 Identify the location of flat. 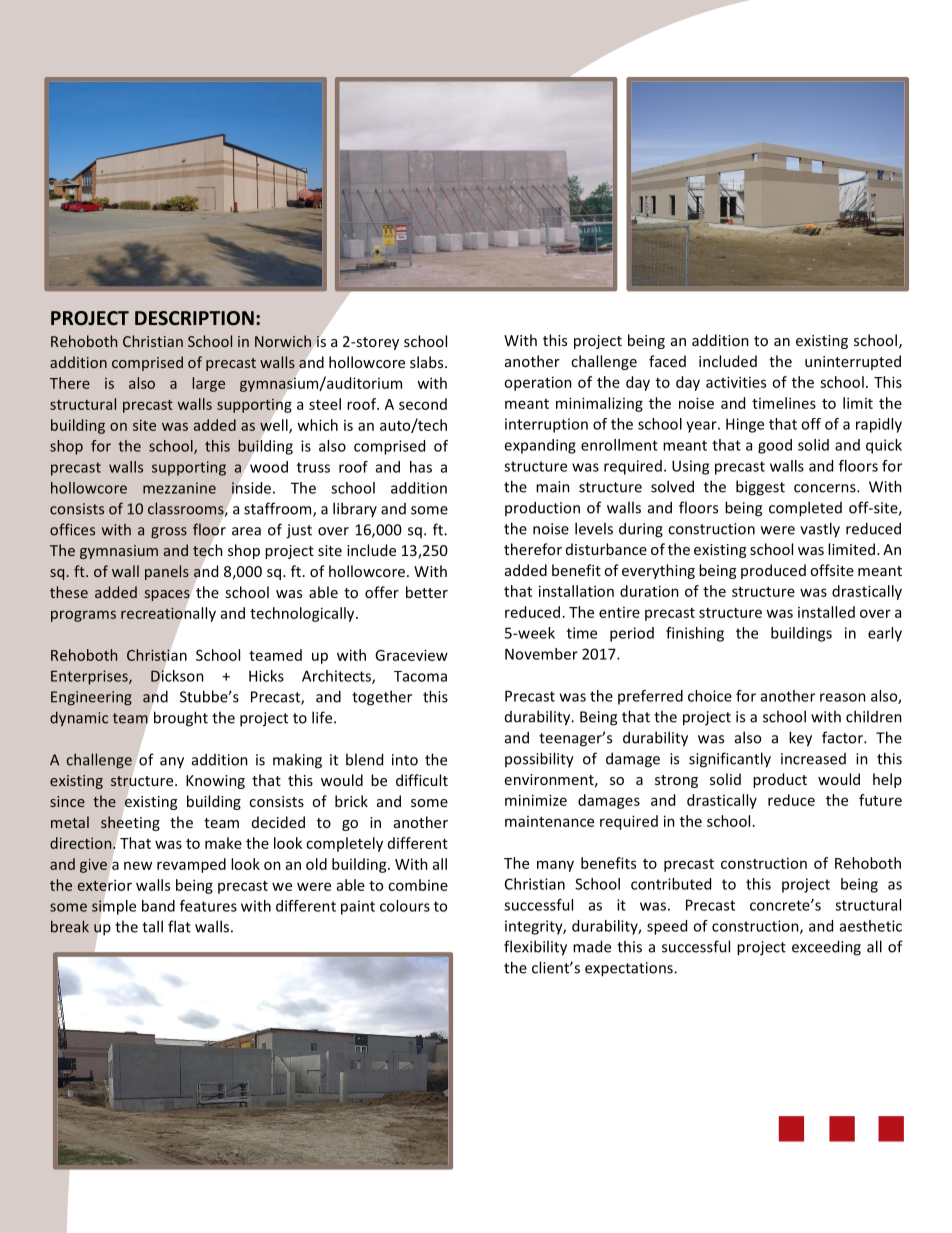
(179, 926).
